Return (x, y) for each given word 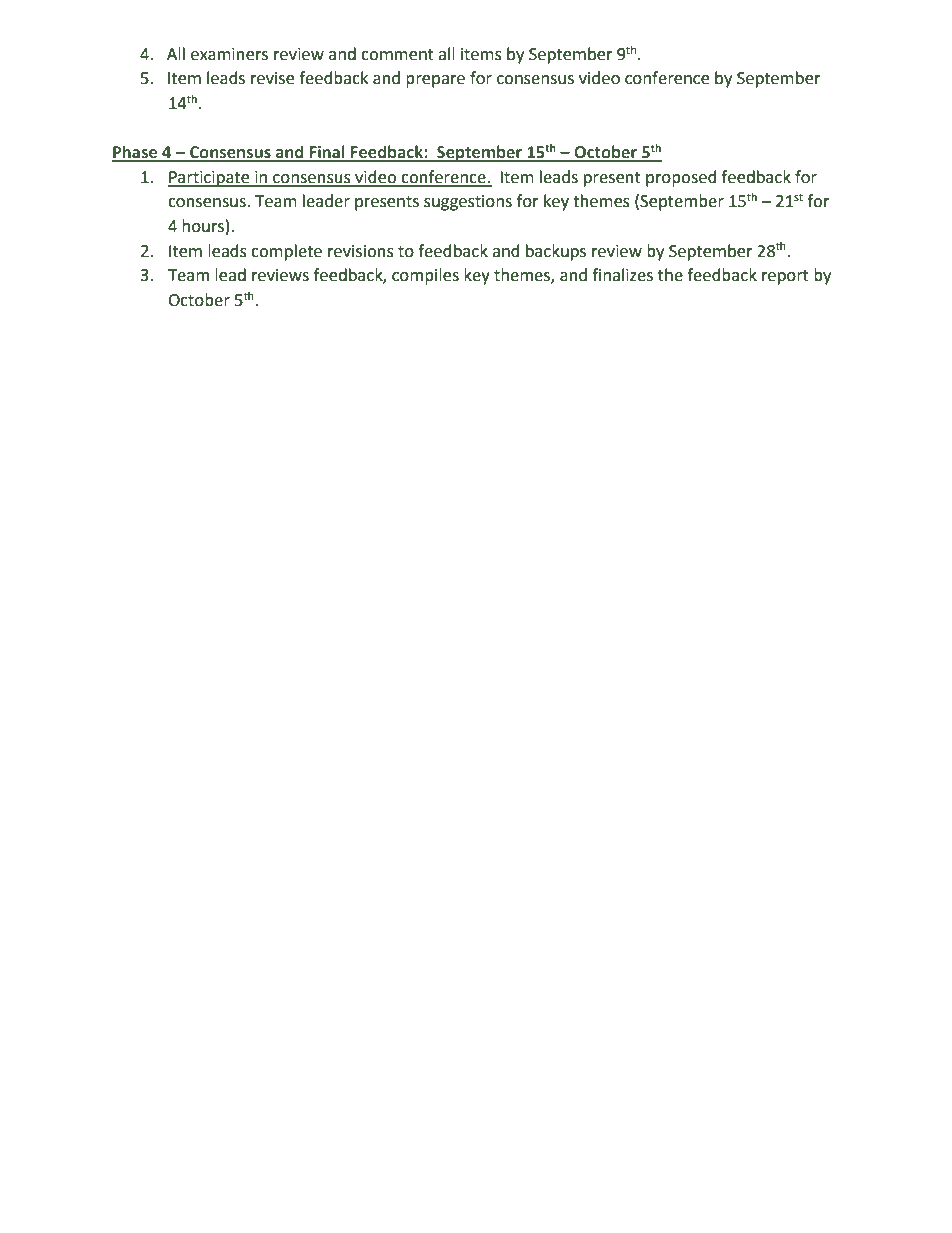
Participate (210, 179)
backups (556, 252)
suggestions (468, 203)
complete (286, 252)
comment (397, 55)
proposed (681, 178)
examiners (229, 54)
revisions (361, 251)
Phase (136, 153)
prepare (435, 81)
